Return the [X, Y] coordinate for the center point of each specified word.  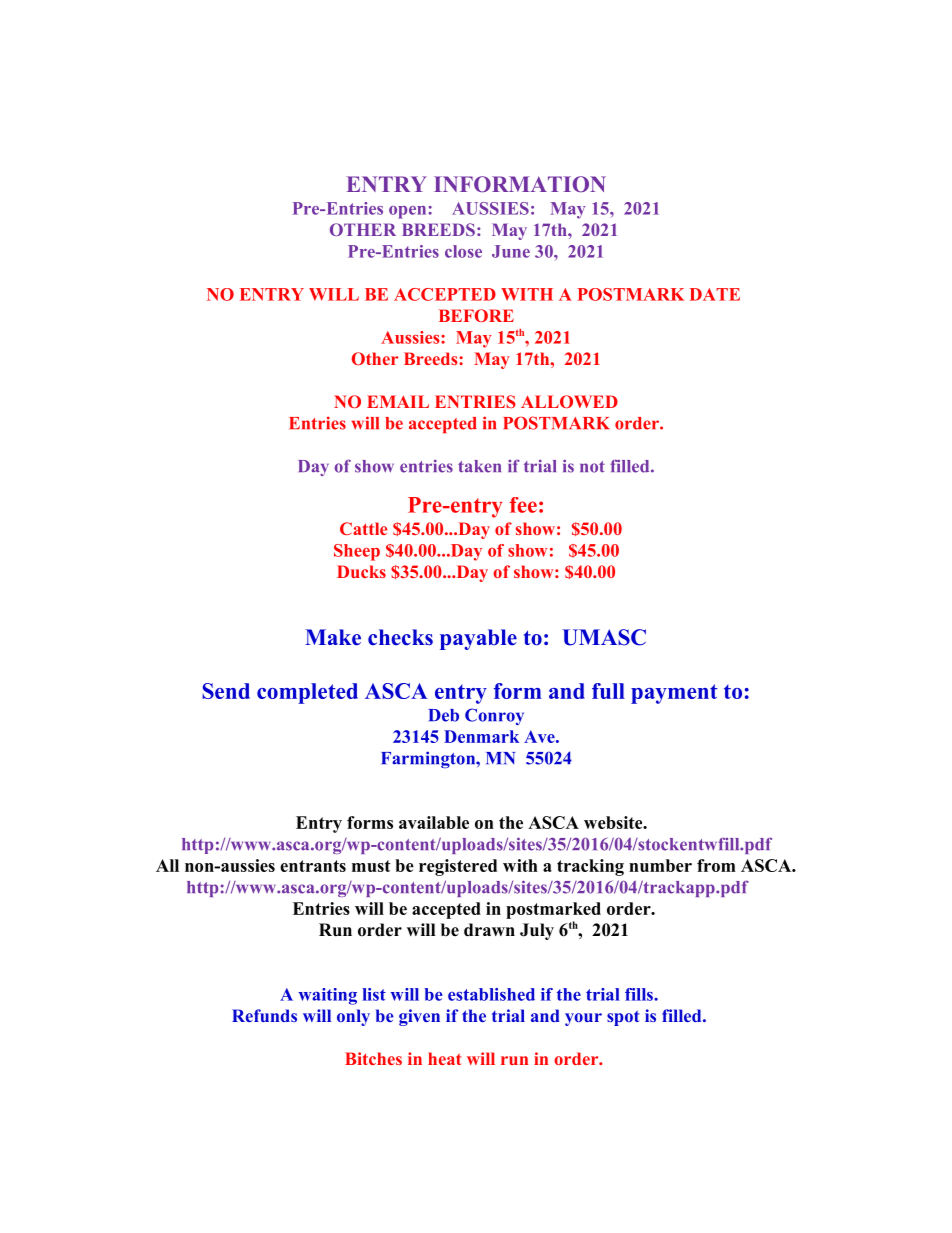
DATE [715, 294]
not [592, 467]
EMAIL [398, 401]
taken [479, 466]
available [434, 822]
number [660, 865]
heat [444, 1058]
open [409, 212]
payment [674, 694]
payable [478, 639]
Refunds [264, 1015]
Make [333, 637]
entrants [313, 866]
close [463, 251]
